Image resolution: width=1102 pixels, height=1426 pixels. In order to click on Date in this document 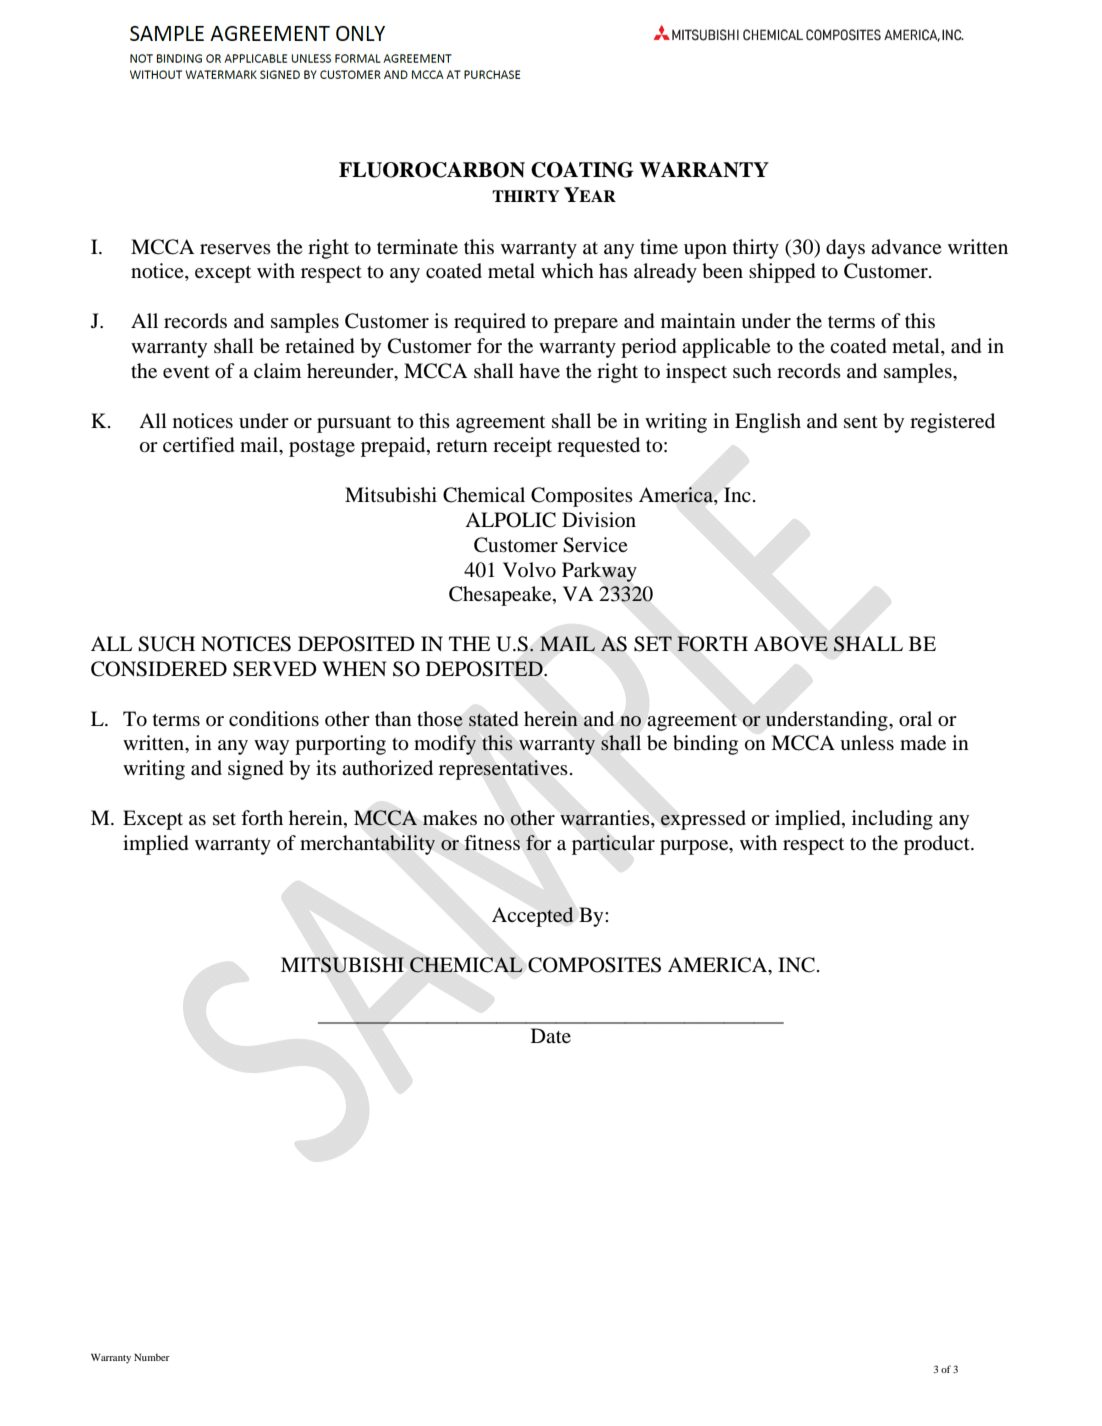, I will do `click(551, 1035)`.
